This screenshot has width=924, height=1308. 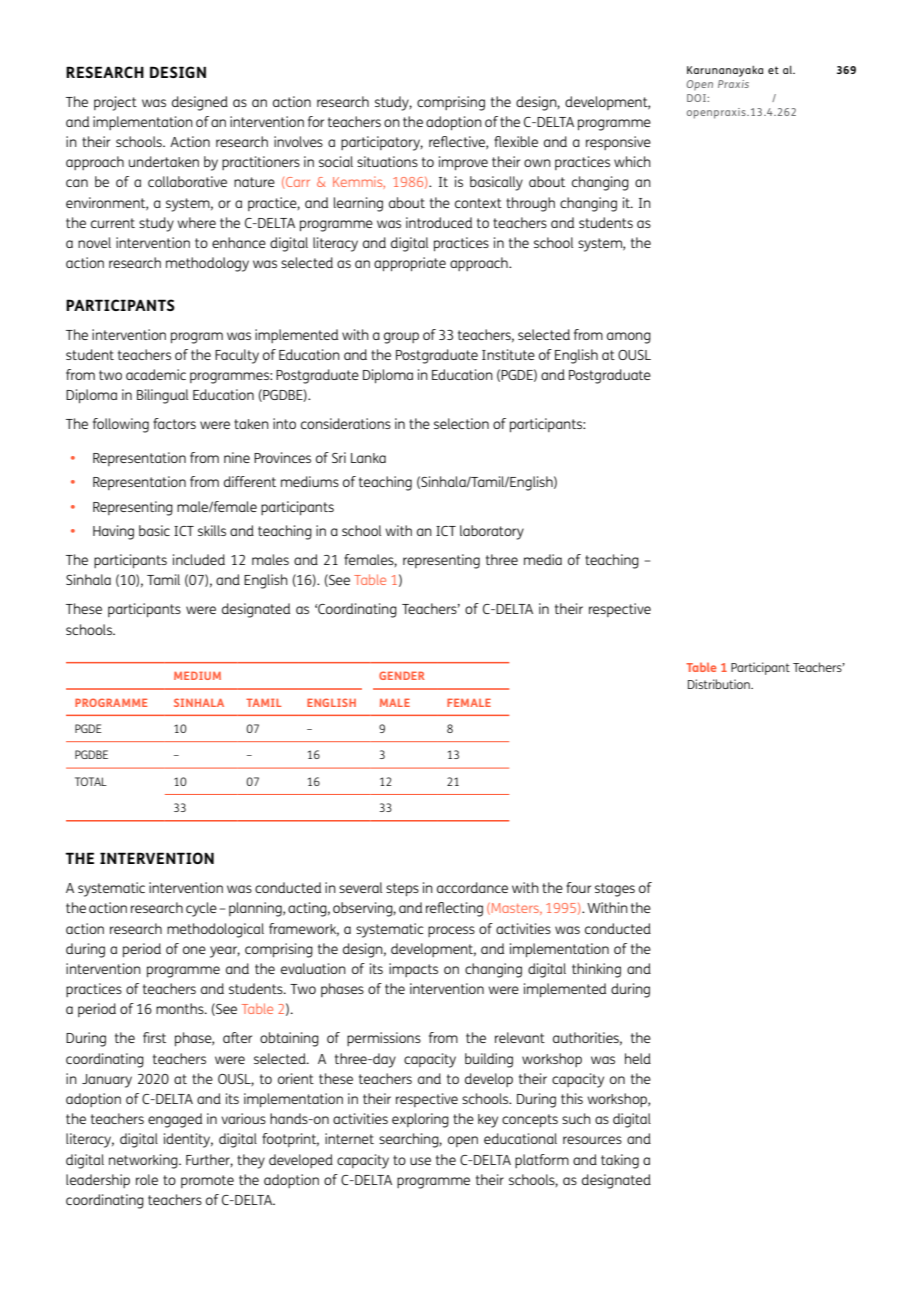 I want to click on networking, so click(x=144, y=1161).
